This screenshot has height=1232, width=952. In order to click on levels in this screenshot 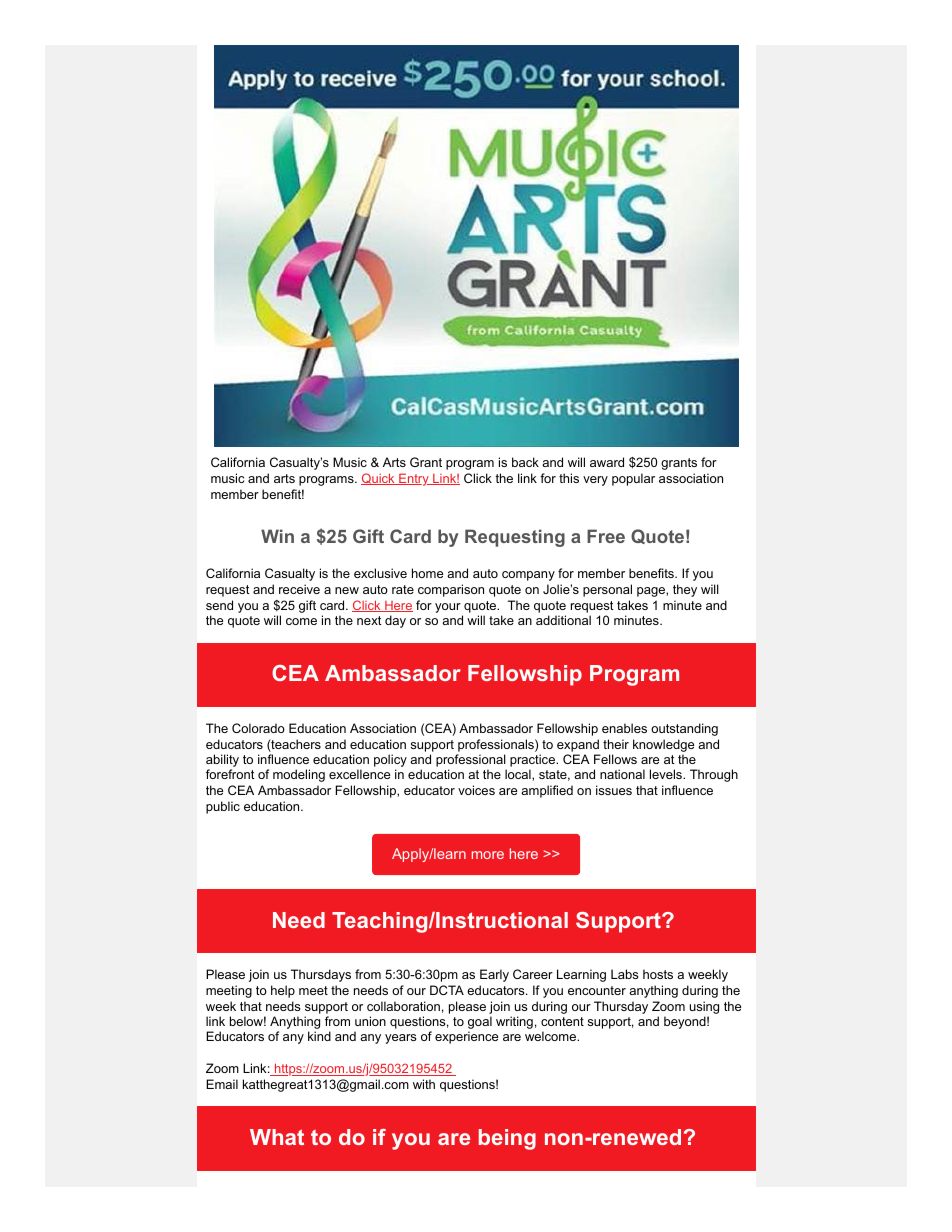, I will do `click(667, 774)`.
